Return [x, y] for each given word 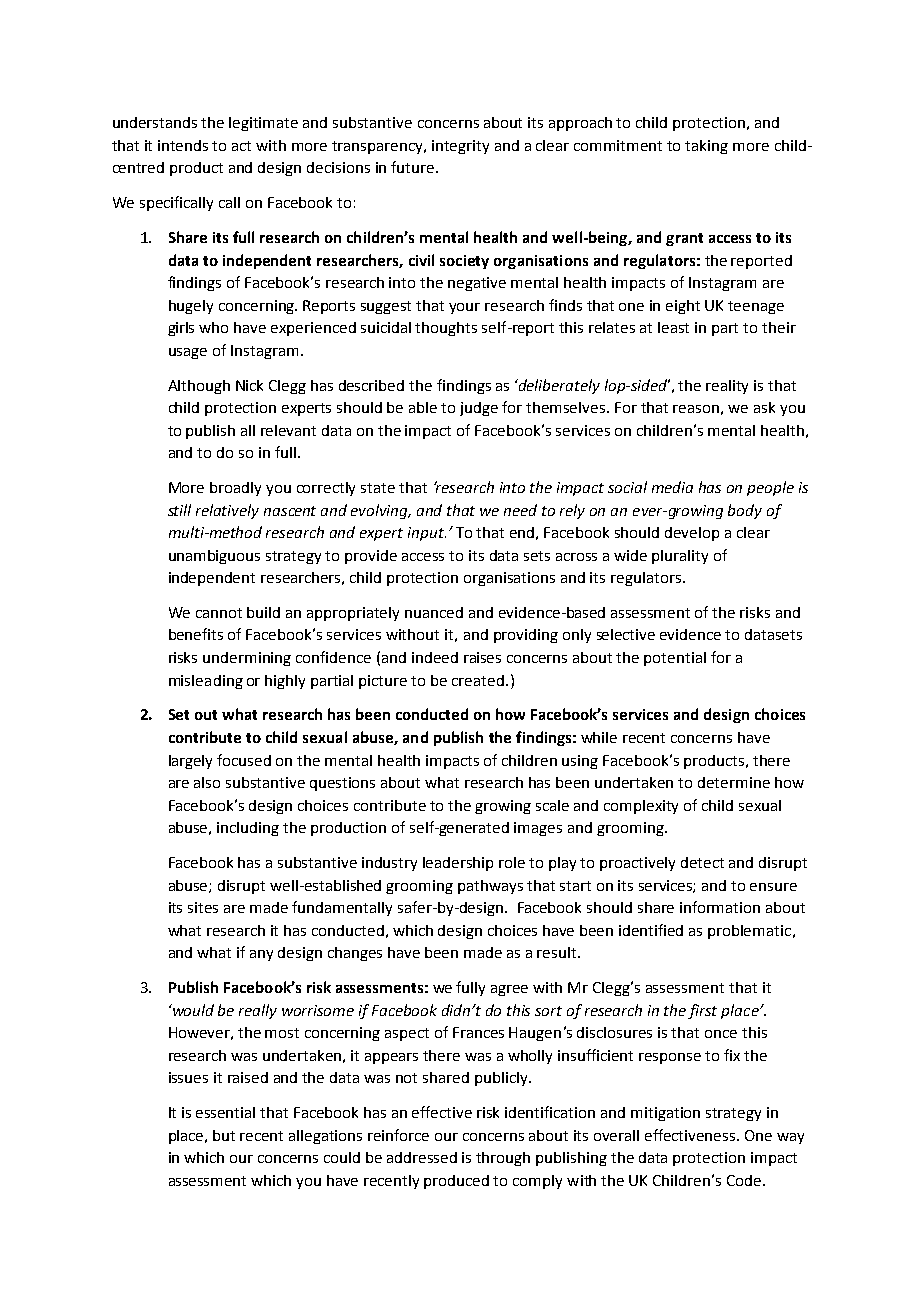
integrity [460, 147]
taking [706, 147]
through [503, 1159]
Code [744, 1180]
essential [225, 1112]
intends [183, 145]
